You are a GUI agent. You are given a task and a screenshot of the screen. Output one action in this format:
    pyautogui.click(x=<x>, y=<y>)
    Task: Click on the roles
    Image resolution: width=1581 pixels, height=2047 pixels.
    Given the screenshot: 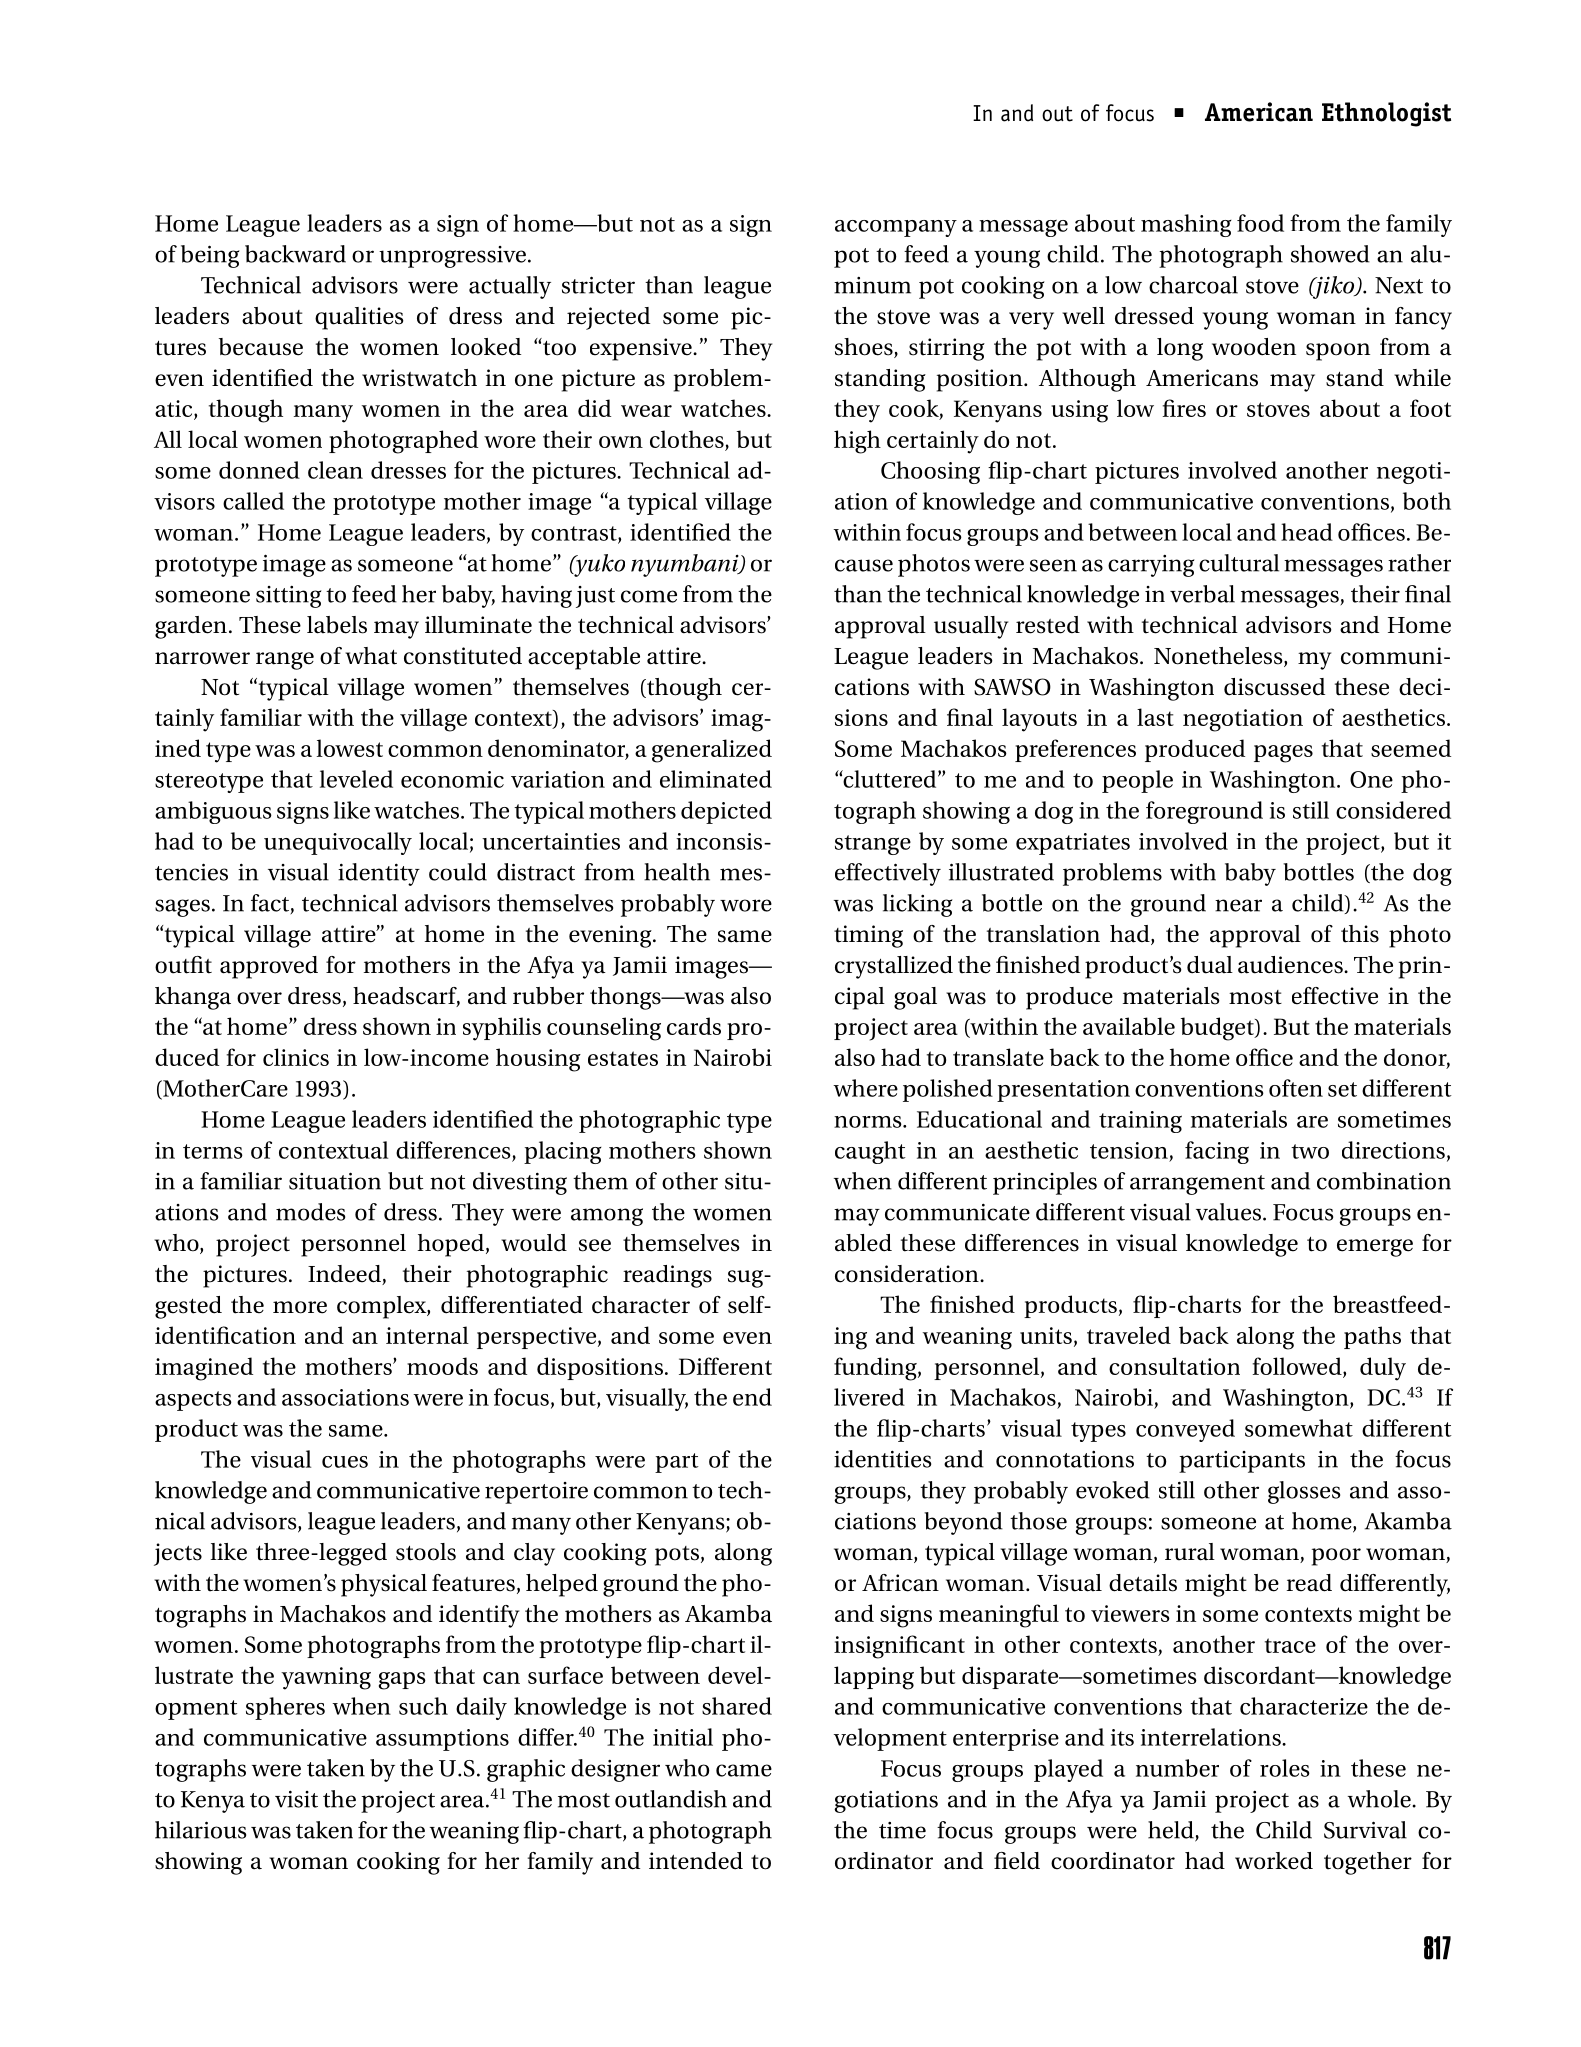 What is the action you would take?
    pyautogui.click(x=1285, y=1768)
